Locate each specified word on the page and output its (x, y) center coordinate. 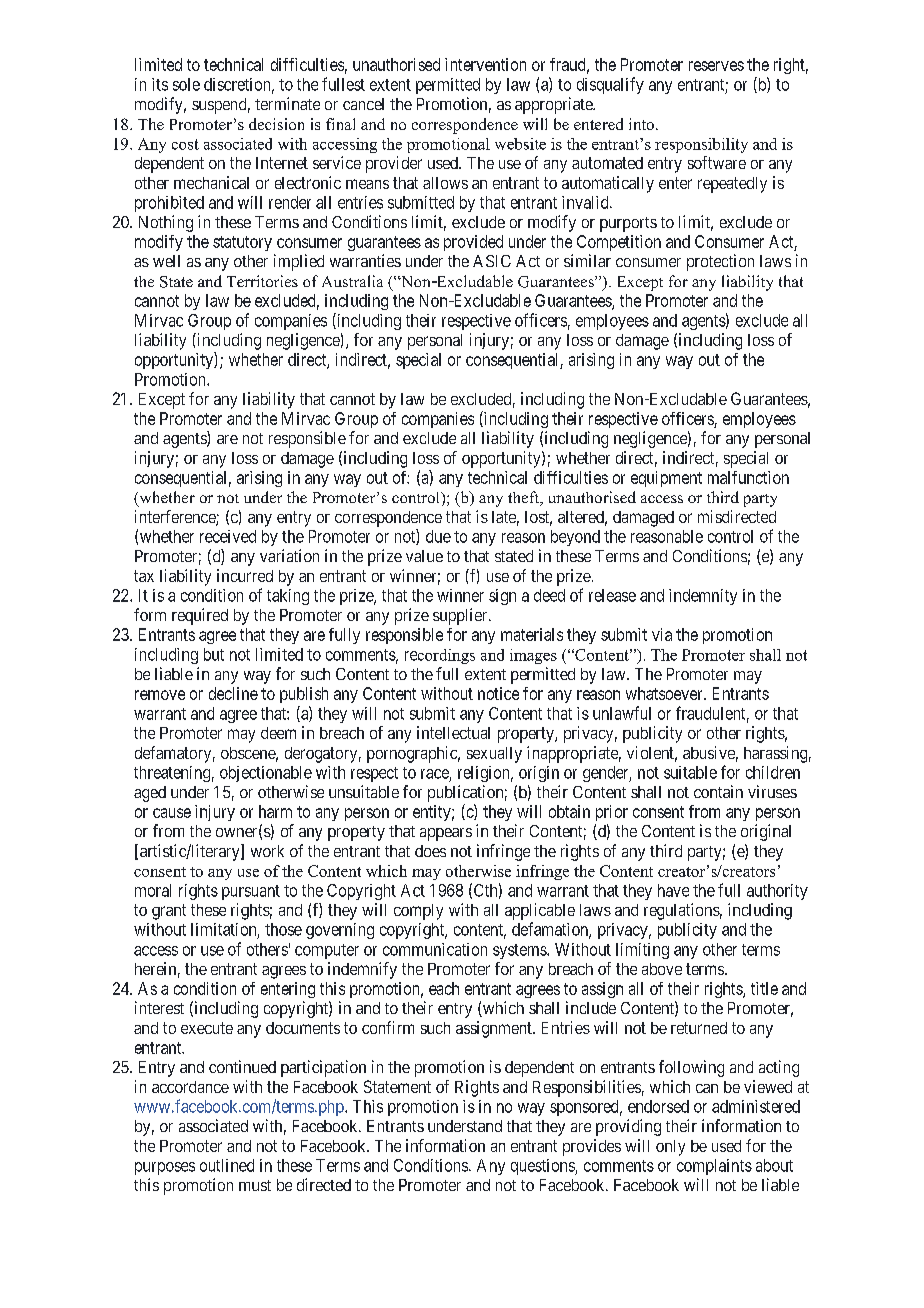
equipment (666, 479)
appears (446, 834)
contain (718, 791)
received (228, 536)
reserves (716, 66)
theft (525, 498)
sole (186, 84)
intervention (485, 64)
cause (172, 813)
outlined (227, 1165)
